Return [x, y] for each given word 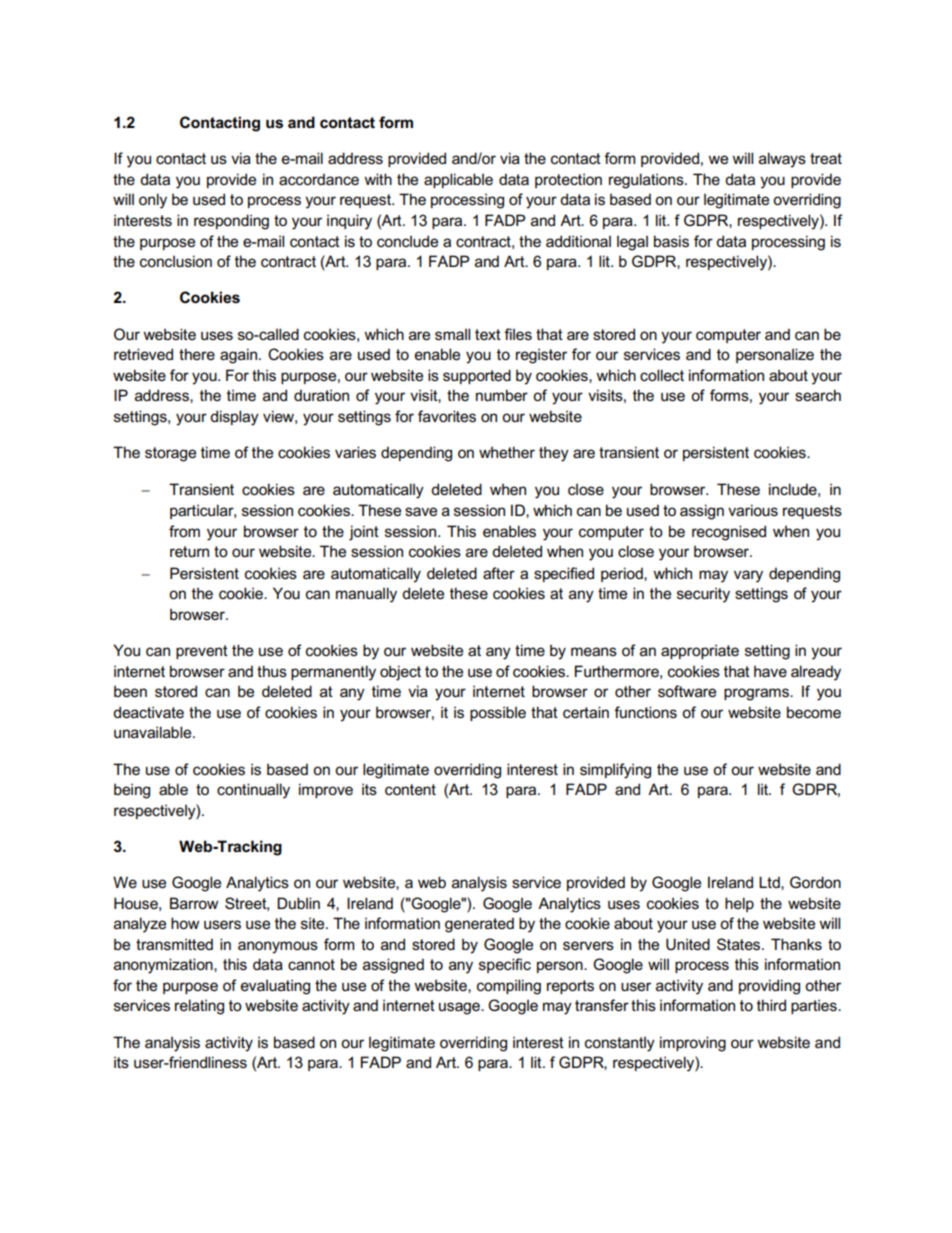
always [782, 160]
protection [568, 180]
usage [460, 1008]
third [771, 1005]
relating [199, 1007]
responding [231, 222]
